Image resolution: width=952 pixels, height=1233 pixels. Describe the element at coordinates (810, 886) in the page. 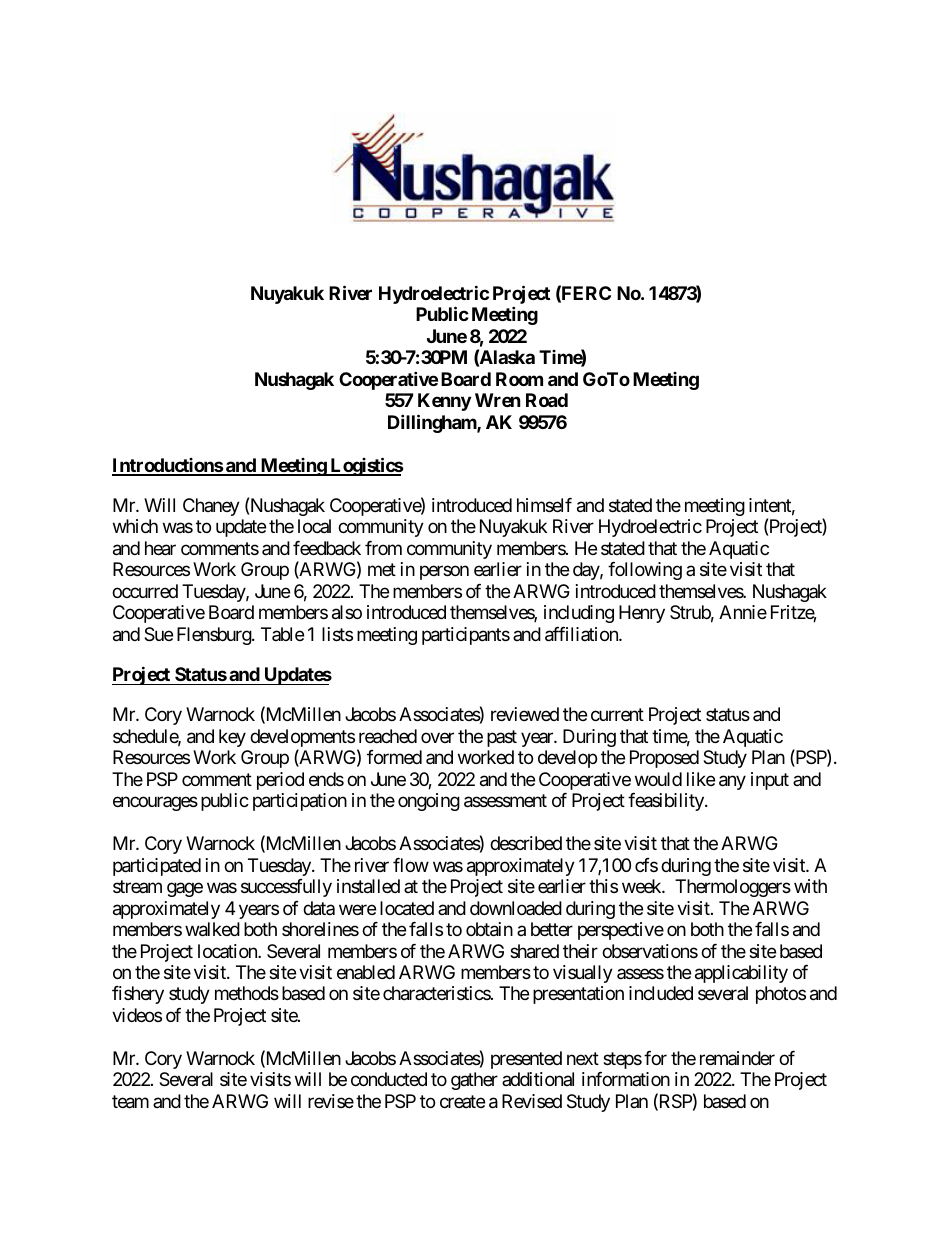

I see `with` at that location.
